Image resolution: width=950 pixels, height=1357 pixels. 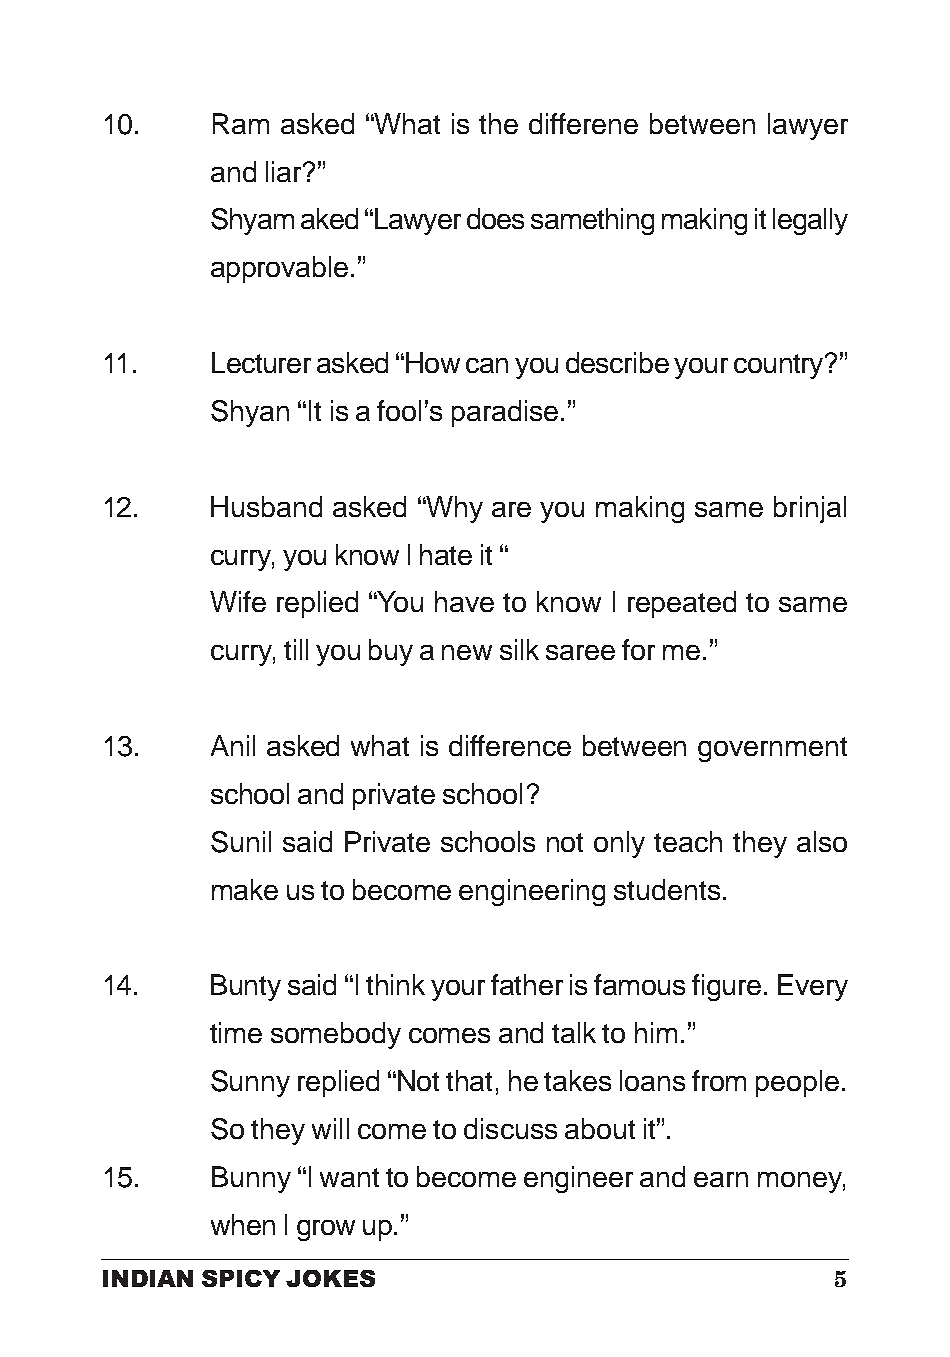 I want to click on Ram, so click(x=241, y=123).
